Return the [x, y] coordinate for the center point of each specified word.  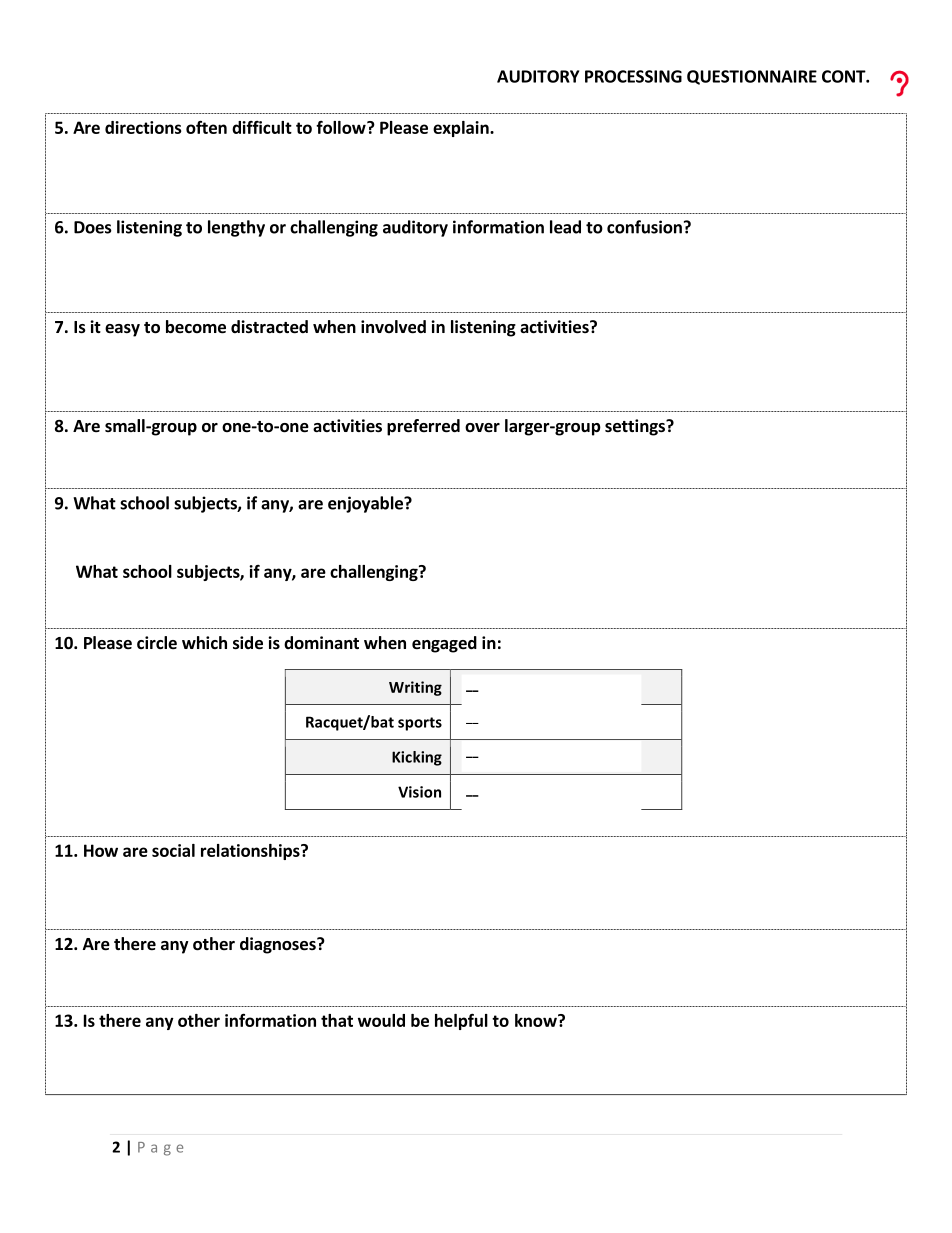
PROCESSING [633, 76]
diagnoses [279, 945]
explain [462, 129]
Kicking [417, 758]
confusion [644, 227]
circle [157, 643]
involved [393, 327]
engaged [444, 644]
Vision [419, 792]
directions [143, 127]
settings [636, 427]
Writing [415, 688]
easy [122, 330]
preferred [423, 427]
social [173, 850]
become [196, 327]
